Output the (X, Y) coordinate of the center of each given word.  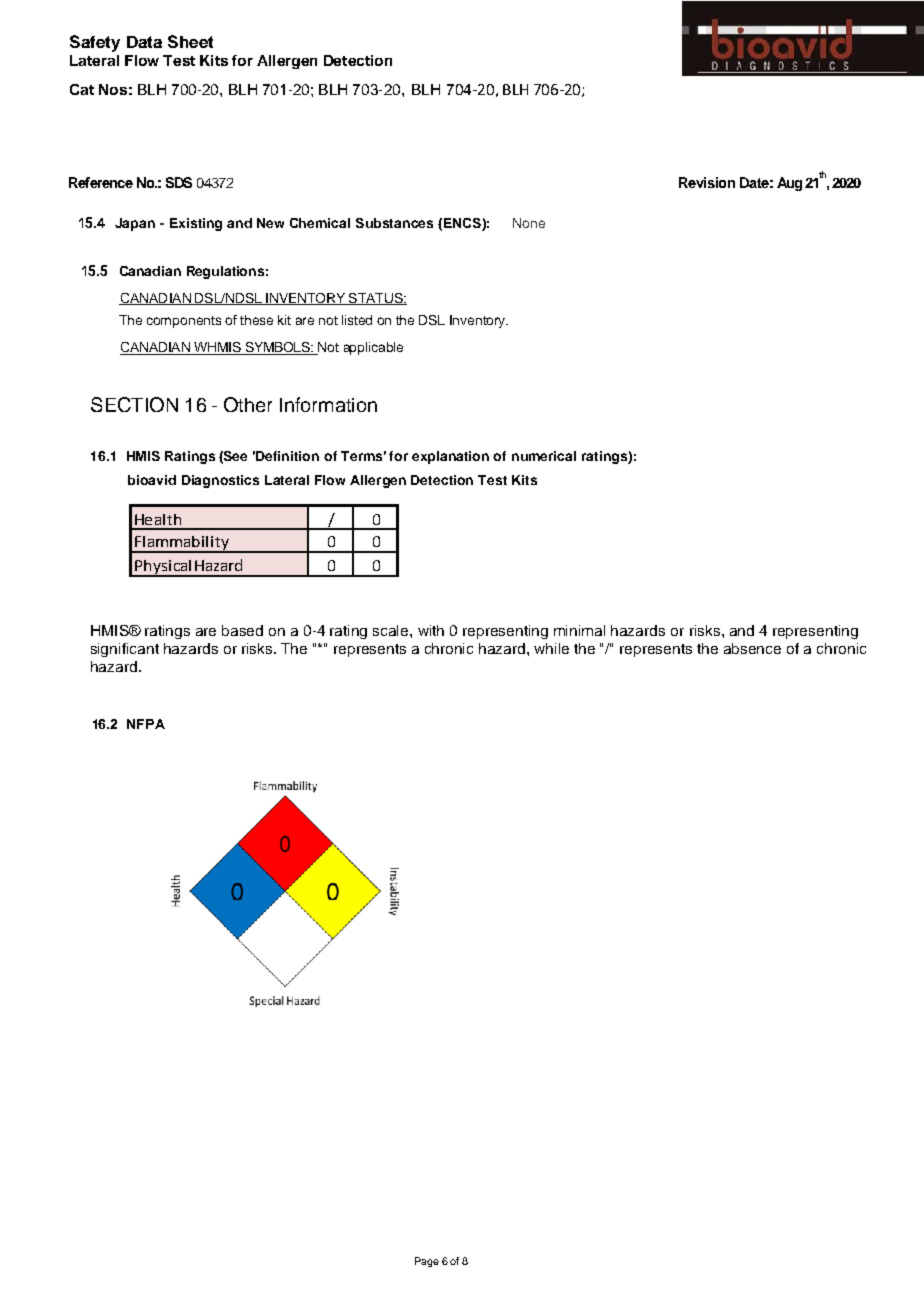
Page (427, 1262)
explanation (450, 457)
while (551, 648)
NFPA (146, 724)
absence (752, 648)
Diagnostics (220, 481)
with (431, 630)
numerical (544, 456)
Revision (707, 182)
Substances (394, 223)
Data (144, 42)
